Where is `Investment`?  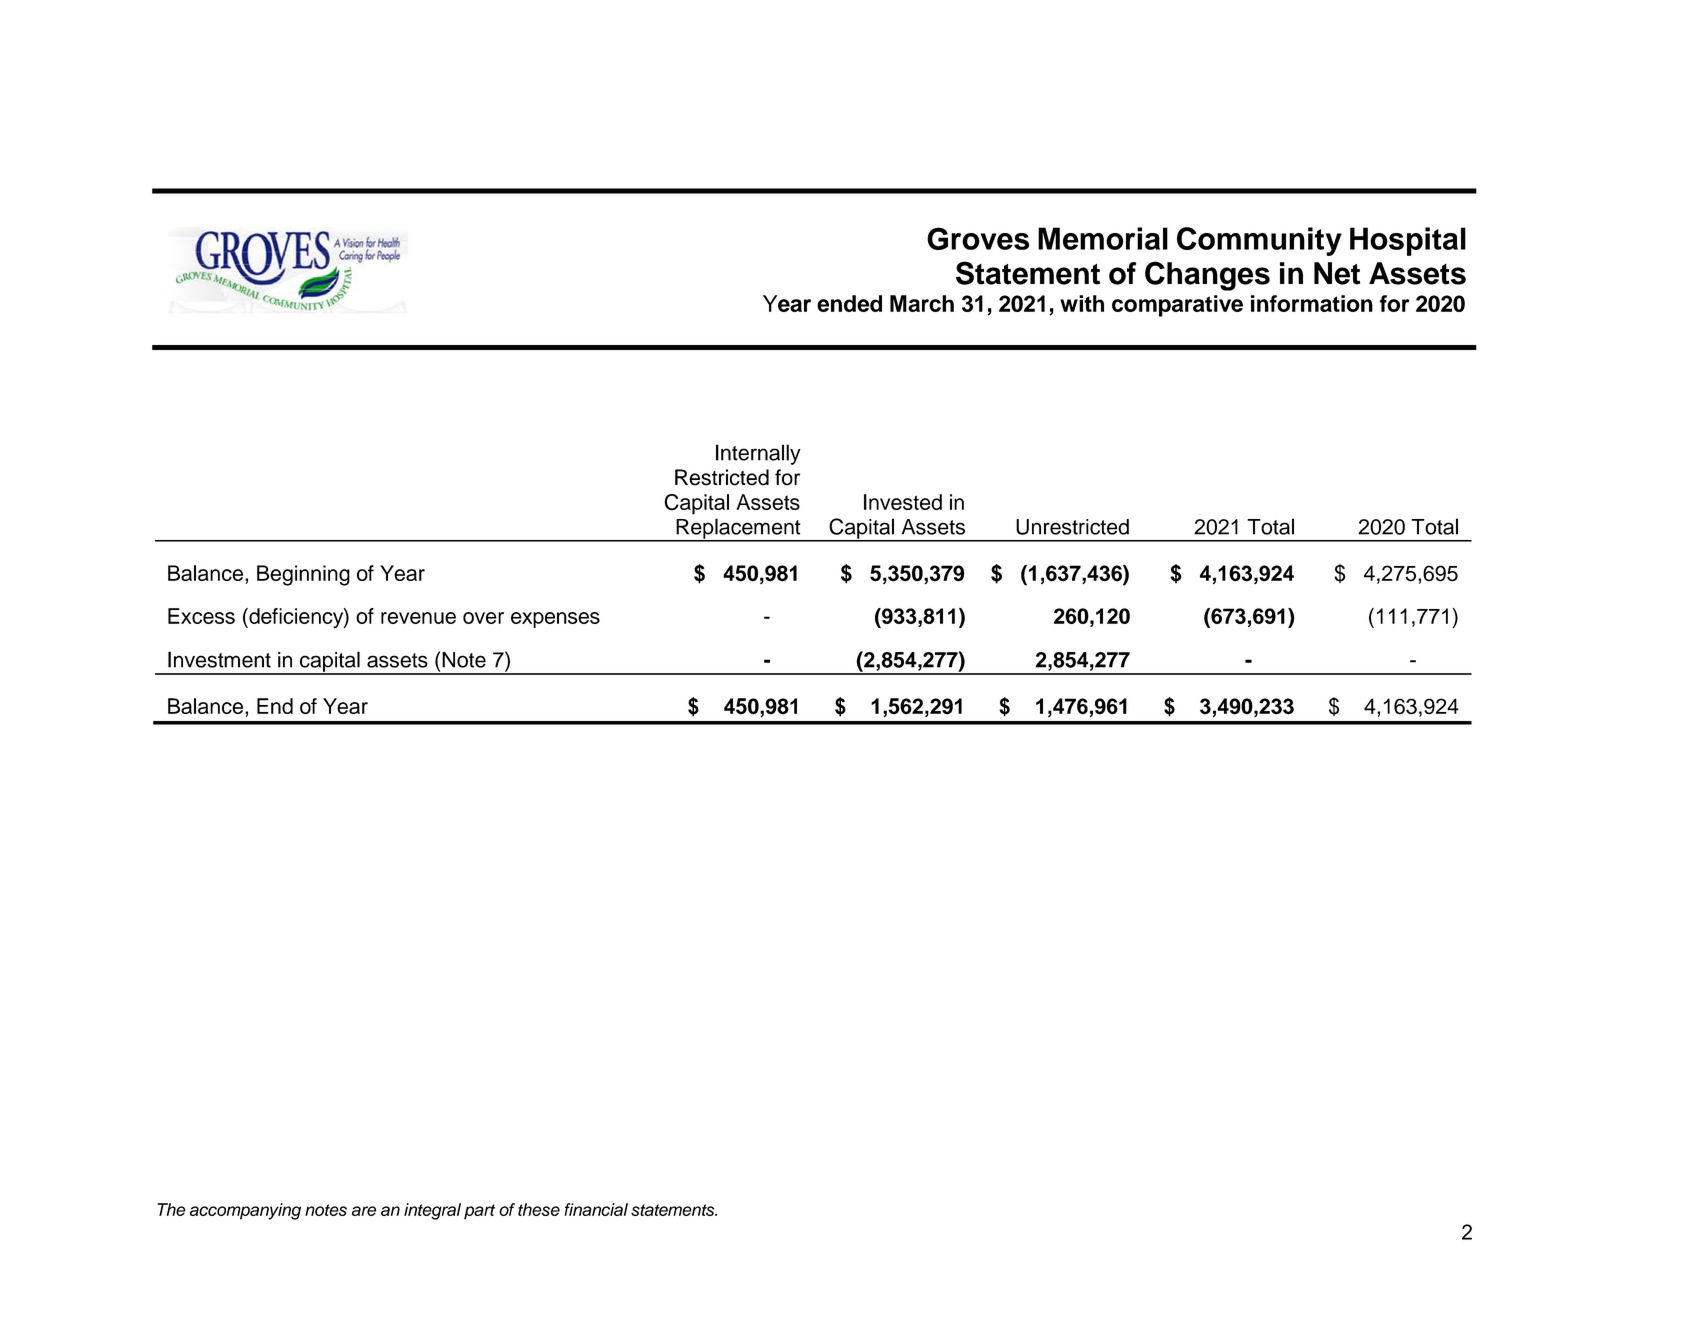
Investment is located at coordinates (219, 659).
